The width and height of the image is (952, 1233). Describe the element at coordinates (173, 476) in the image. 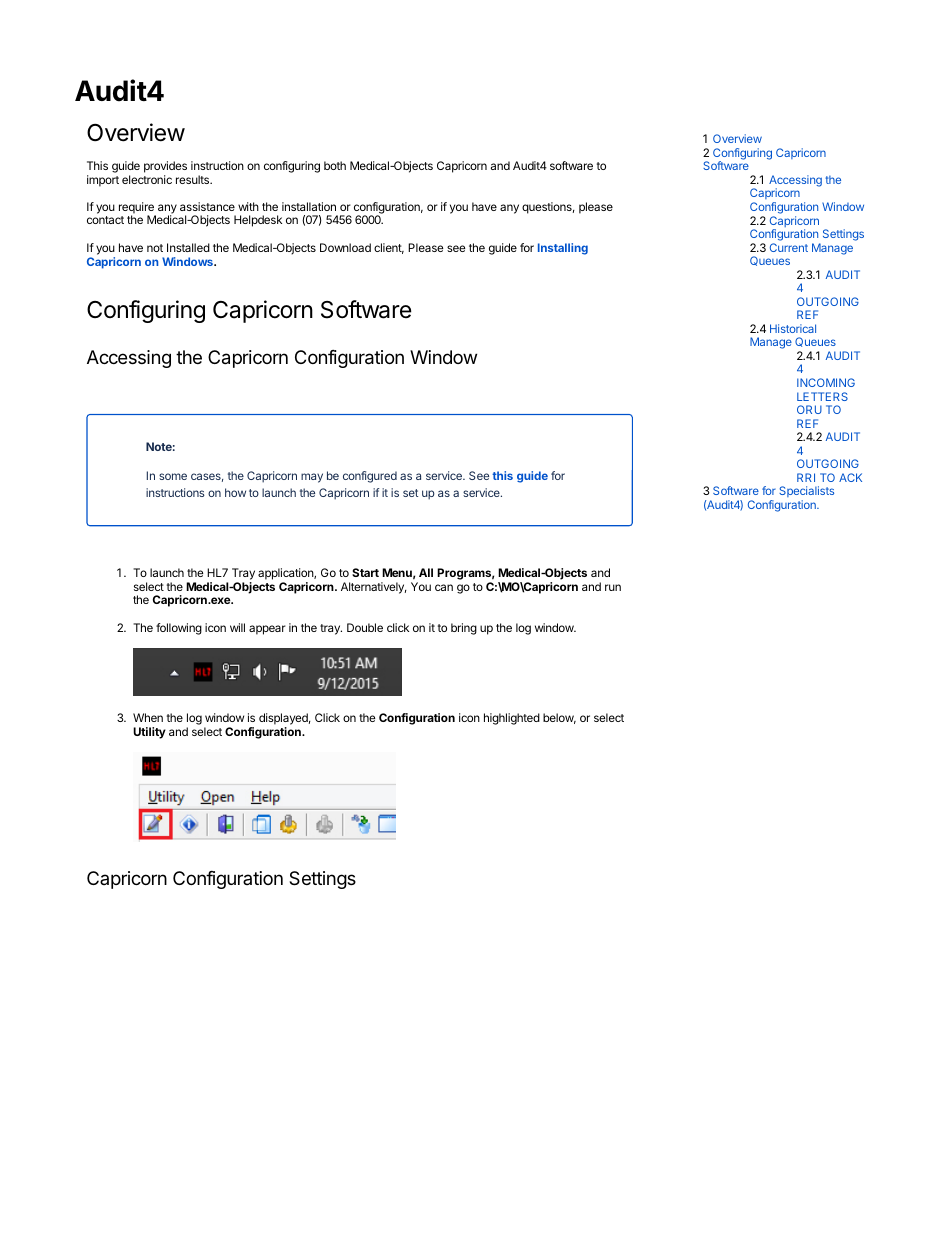

I see `some` at that location.
